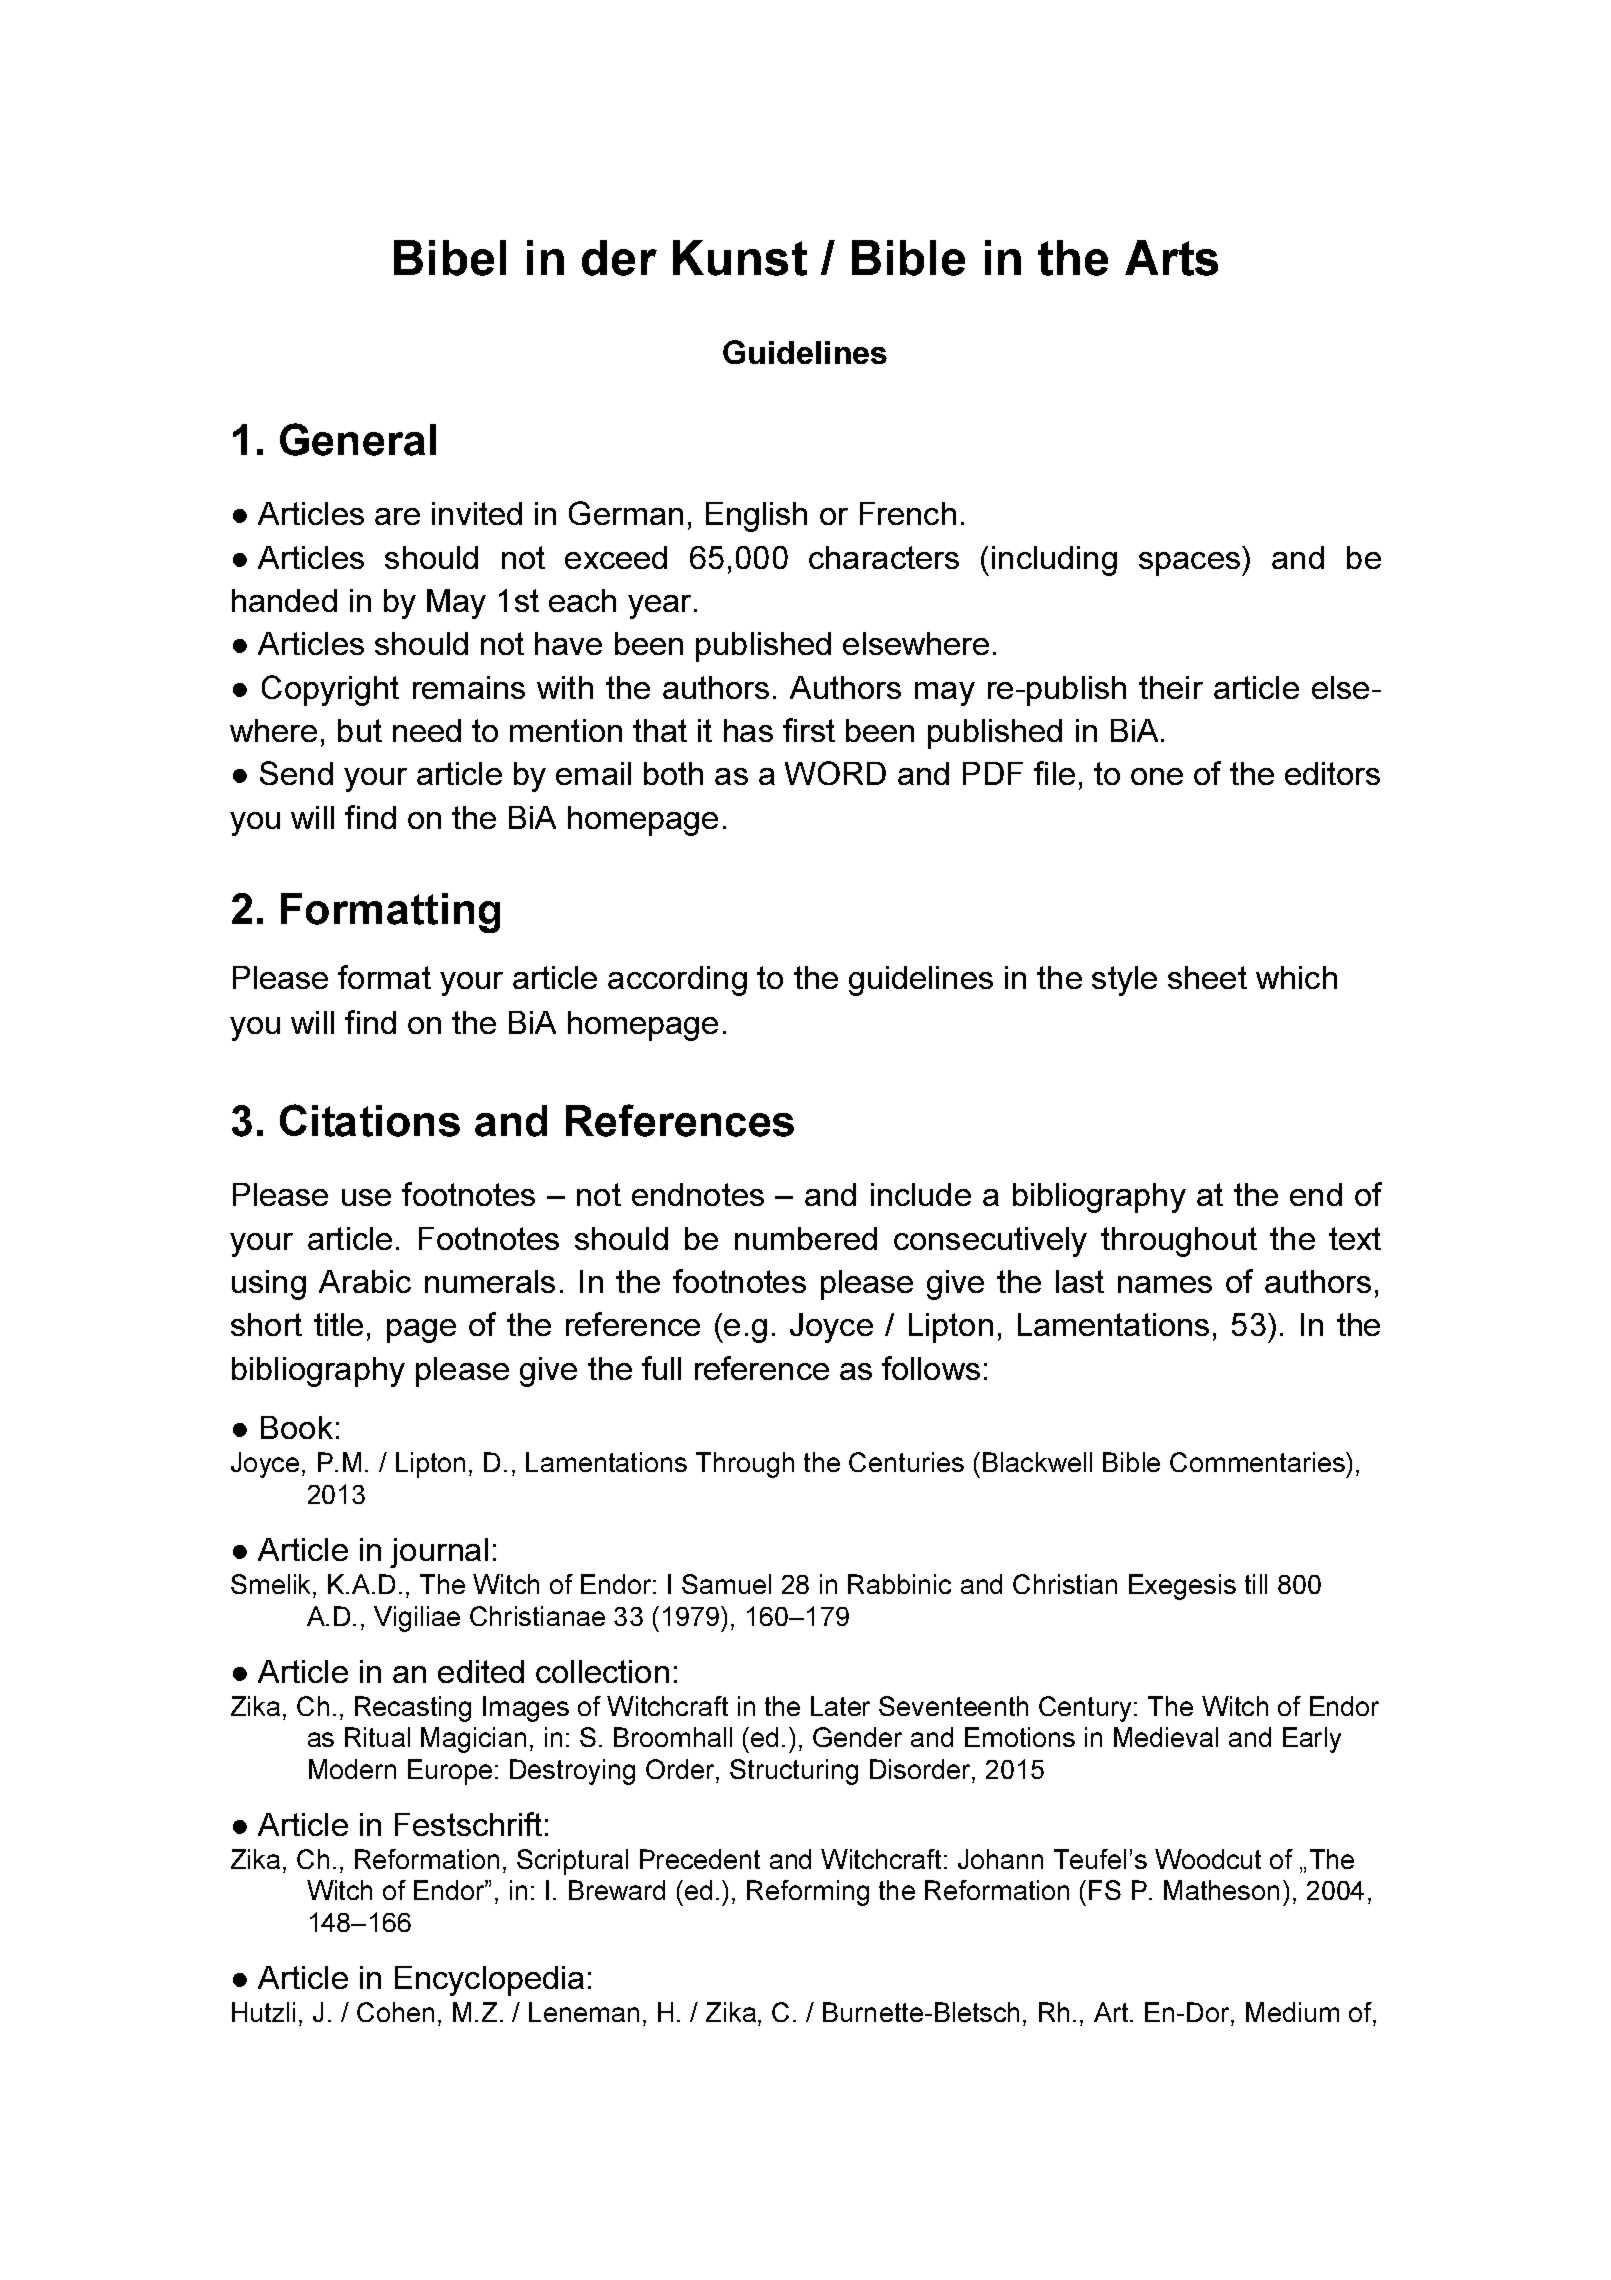 The width and height of the page is (1611, 2280). What do you see at coordinates (1355, 1238) in the page?
I see `text` at bounding box center [1355, 1238].
